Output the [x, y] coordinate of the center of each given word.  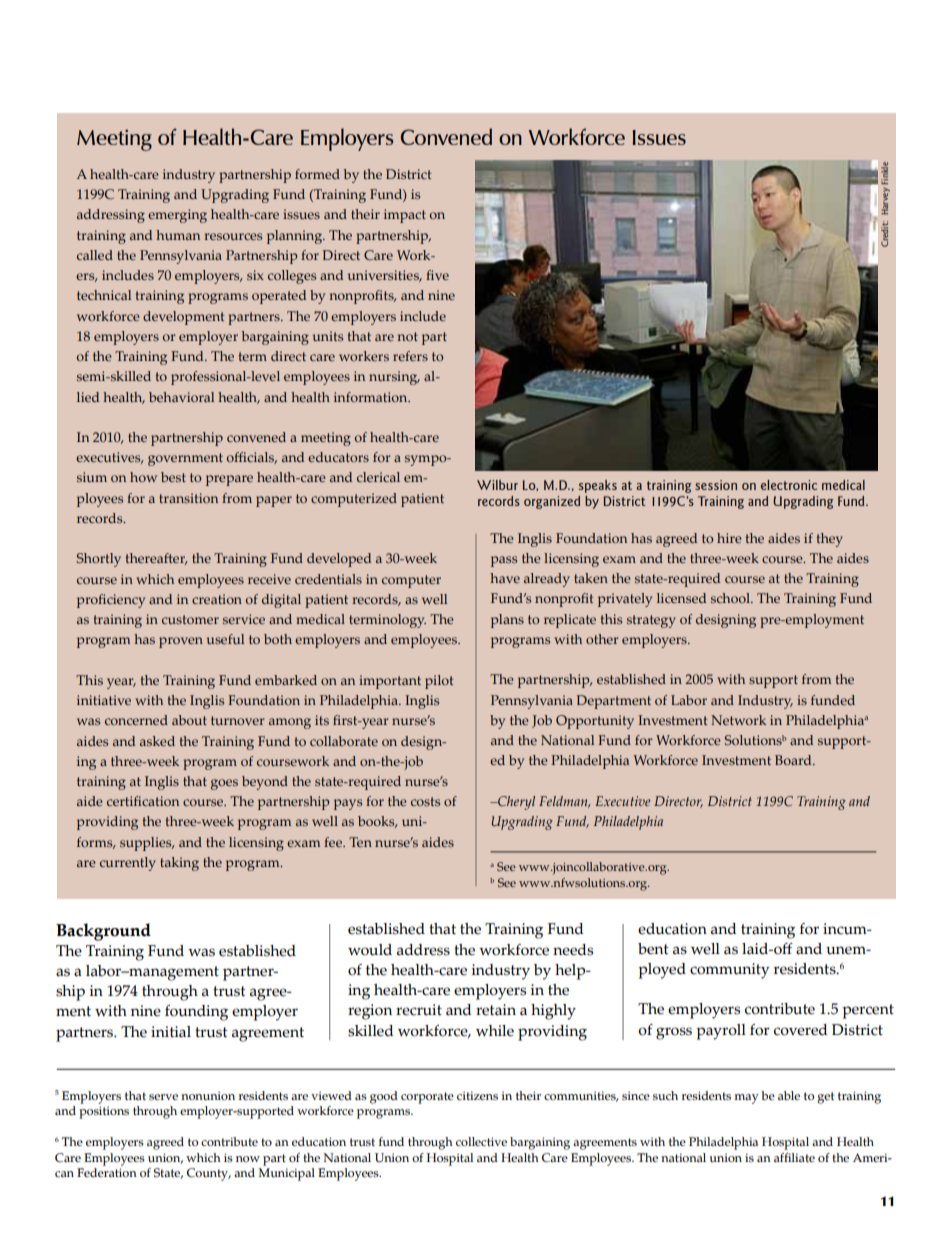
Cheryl [515, 803]
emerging [177, 216]
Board [794, 760]
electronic [789, 485]
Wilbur [497, 485]
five [437, 275]
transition [188, 498]
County [209, 1174]
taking [179, 864]
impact [405, 216]
